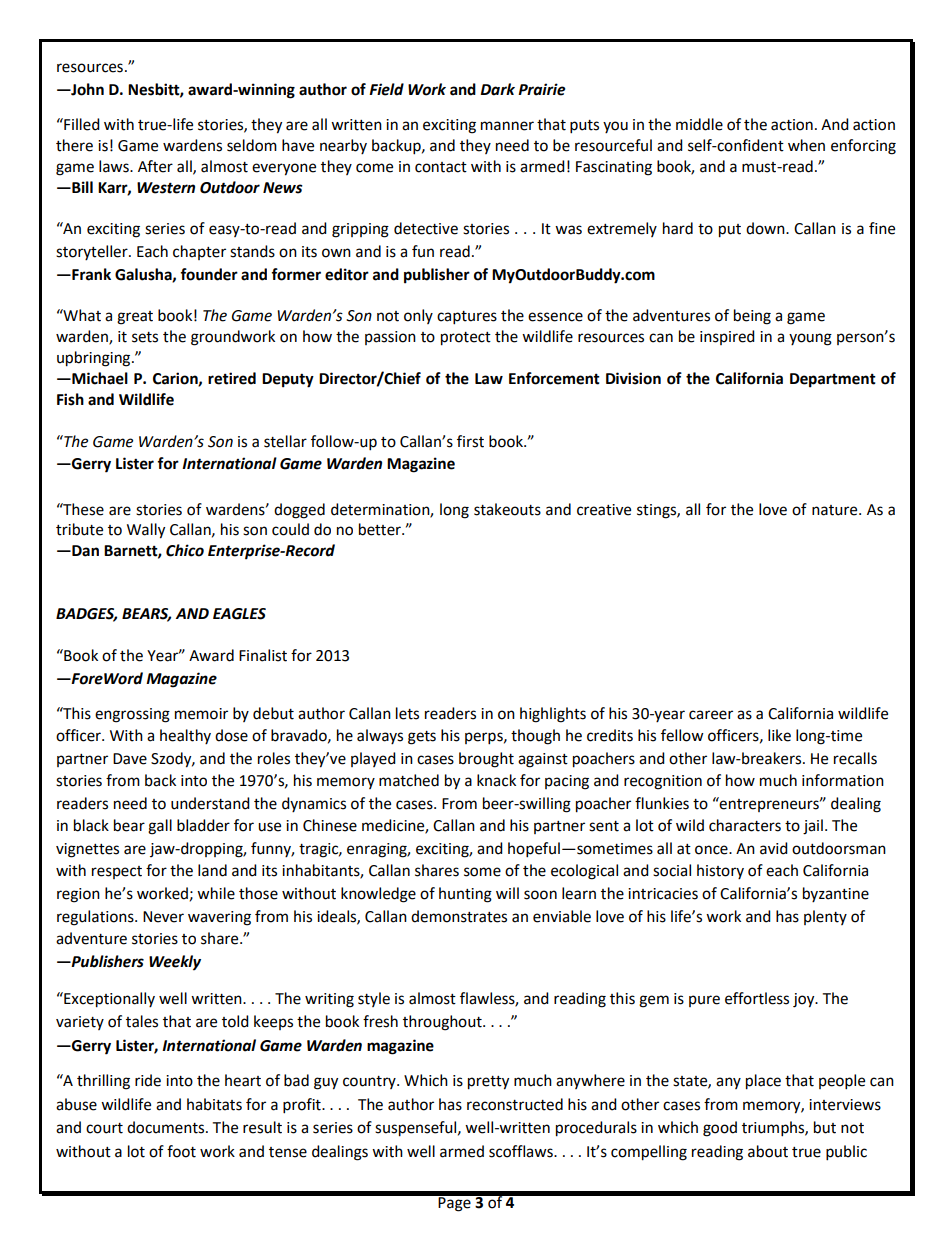  What do you see at coordinates (496, 780) in the page?
I see `knack` at bounding box center [496, 780].
